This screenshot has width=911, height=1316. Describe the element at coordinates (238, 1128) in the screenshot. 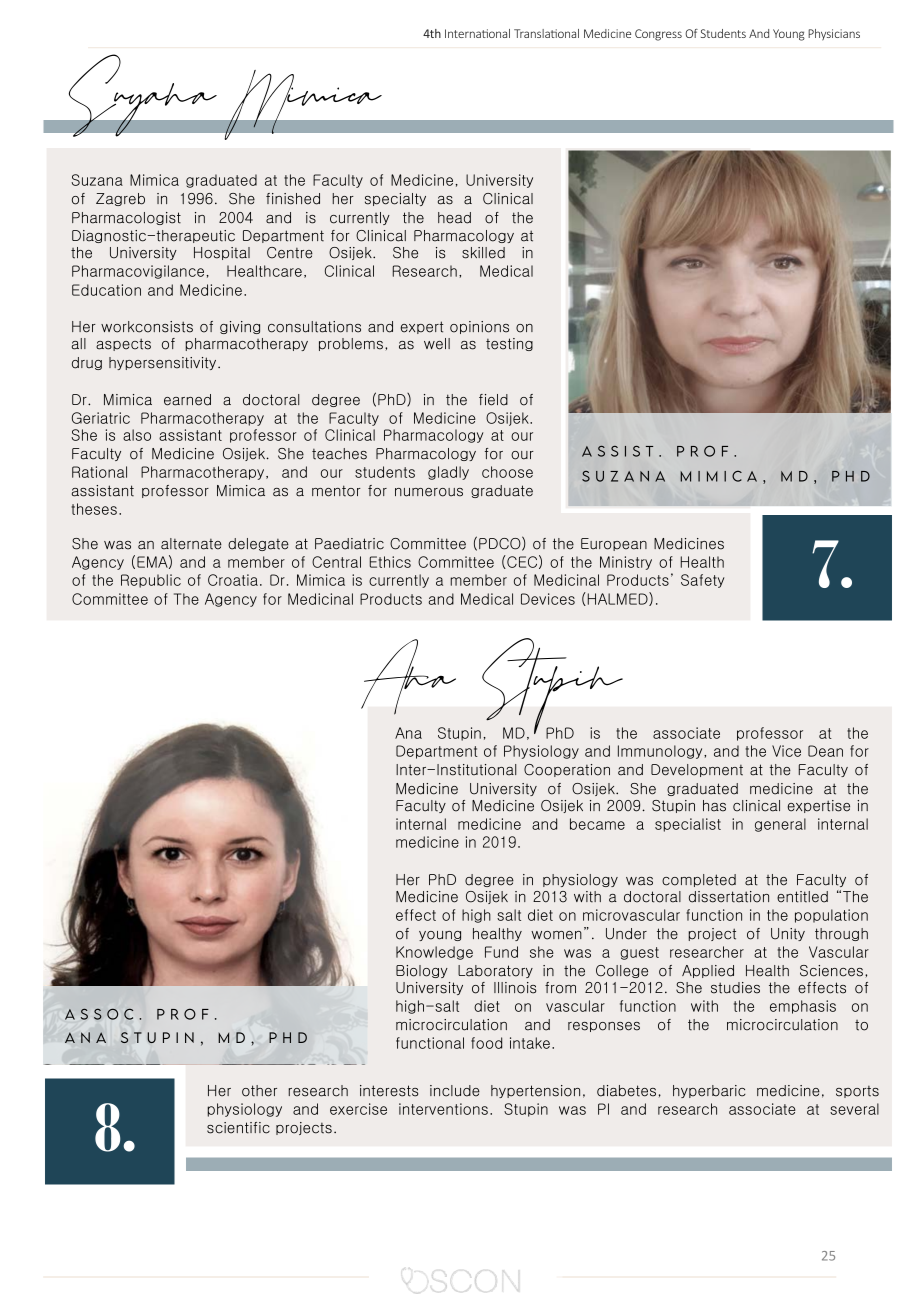

I see `scientific` at that location.
